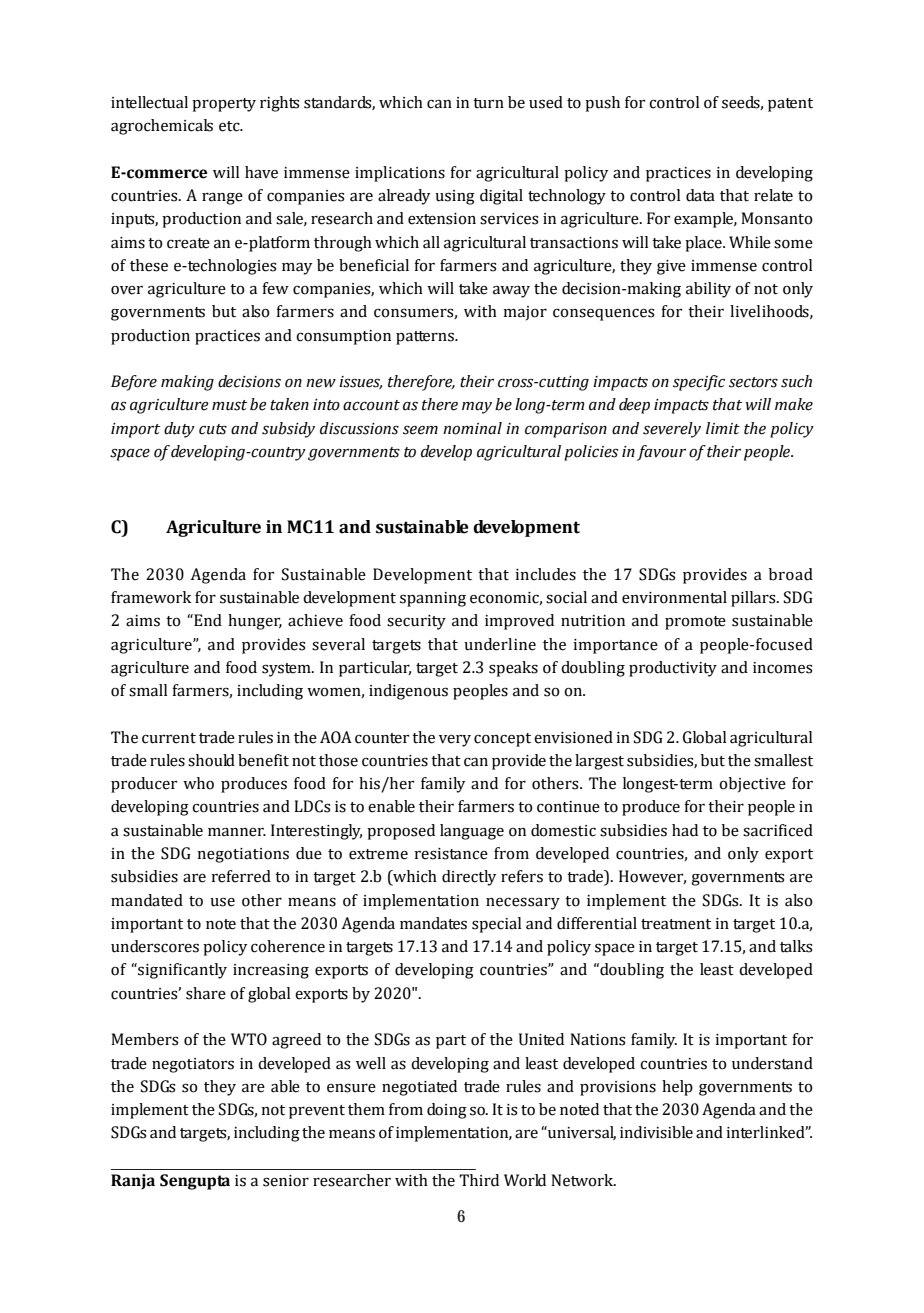 This document has height=1313, width=924. What do you see at coordinates (230, 126) in the document?
I see `etc` at bounding box center [230, 126].
